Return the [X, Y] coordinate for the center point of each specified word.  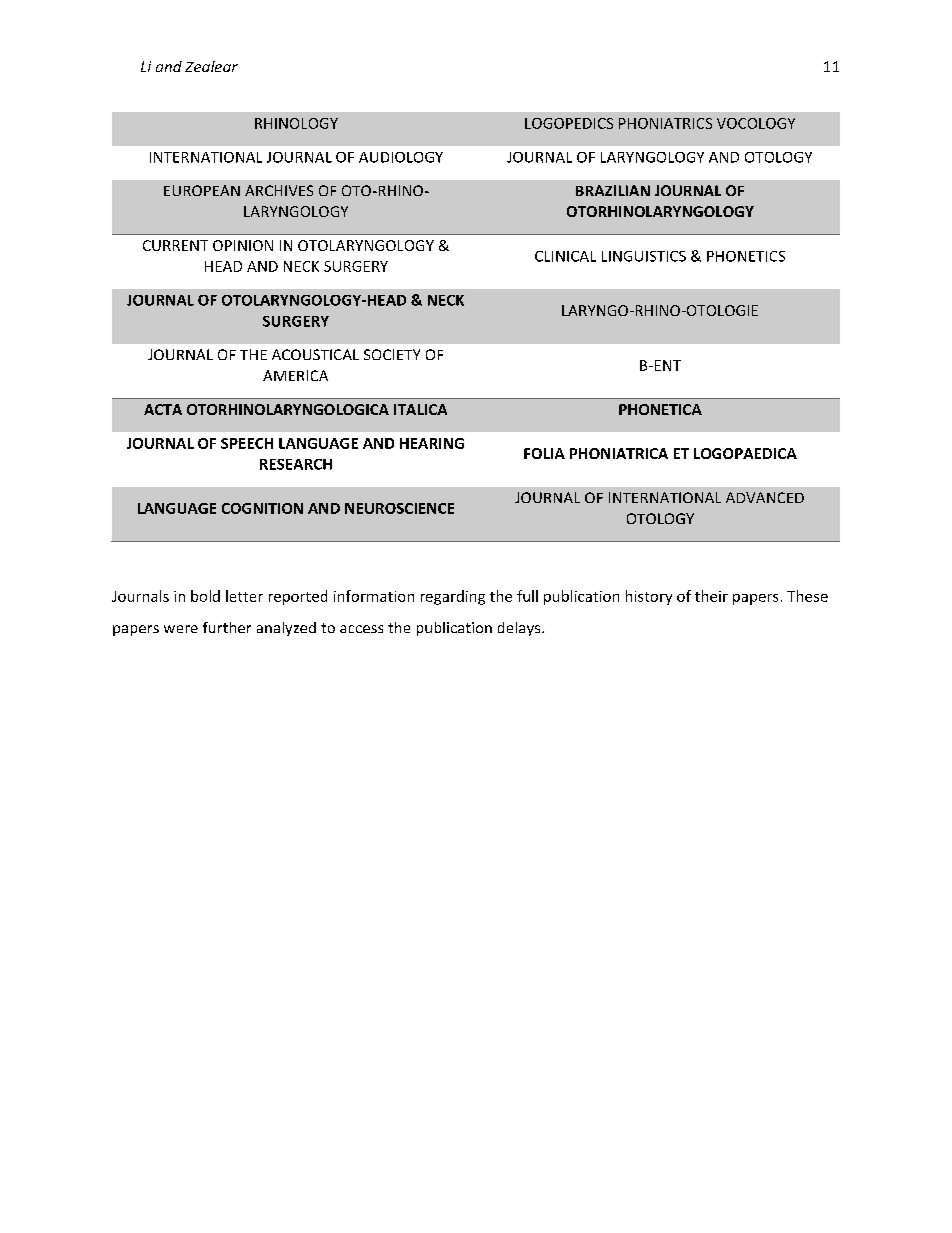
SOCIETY [392, 354]
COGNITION [262, 508]
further [227, 627]
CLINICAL [565, 256]
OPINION [243, 245]
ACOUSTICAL [315, 354]
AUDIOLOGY [401, 157]
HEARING [432, 443]
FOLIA [544, 453]
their [711, 596]
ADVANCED [765, 497]
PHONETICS [746, 256]
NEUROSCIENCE [399, 508]
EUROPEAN [202, 190]
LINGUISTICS [644, 256]
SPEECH [247, 443]
